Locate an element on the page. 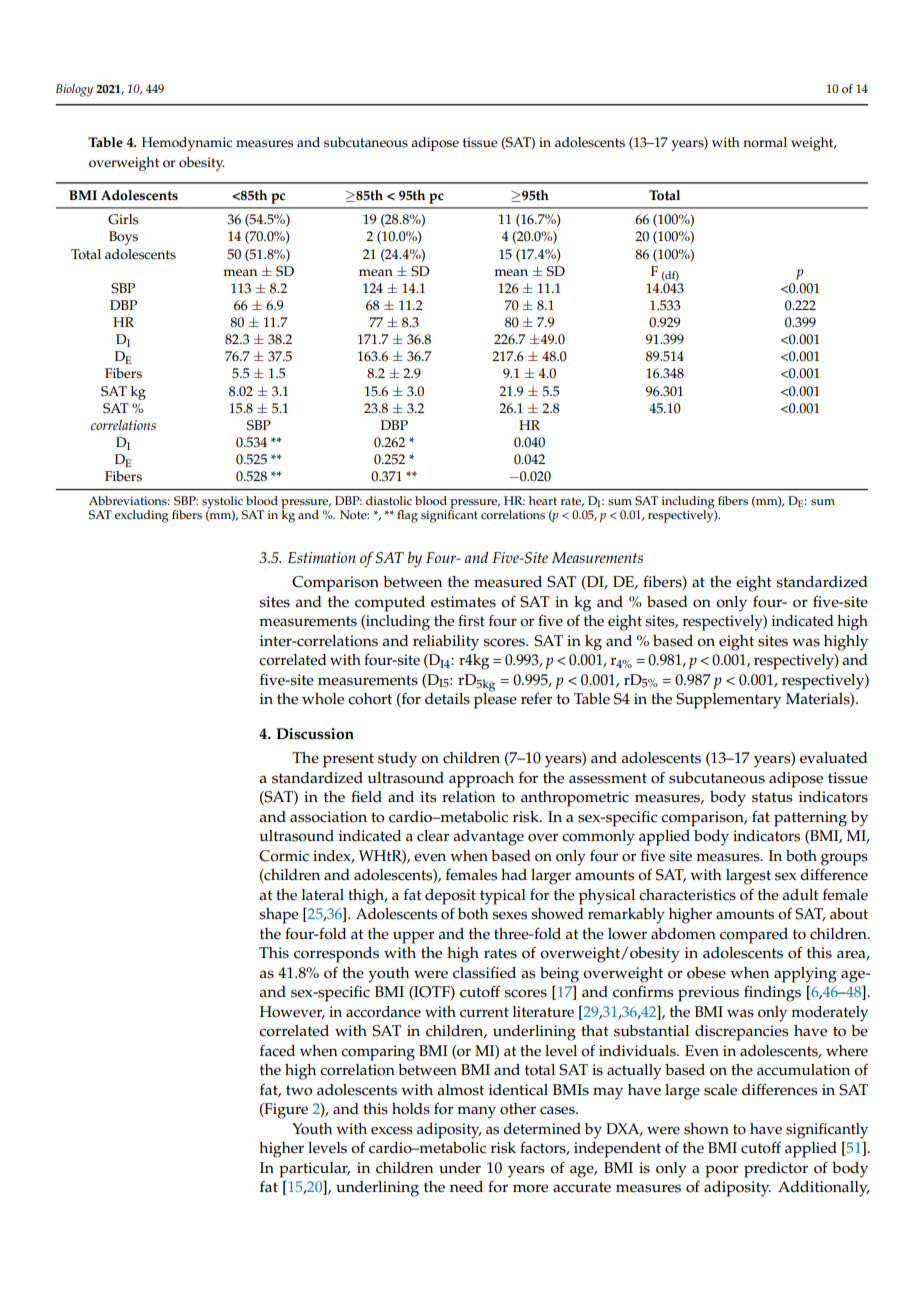 The image size is (924, 1308). Hemodynamic is located at coordinates (187, 144).
